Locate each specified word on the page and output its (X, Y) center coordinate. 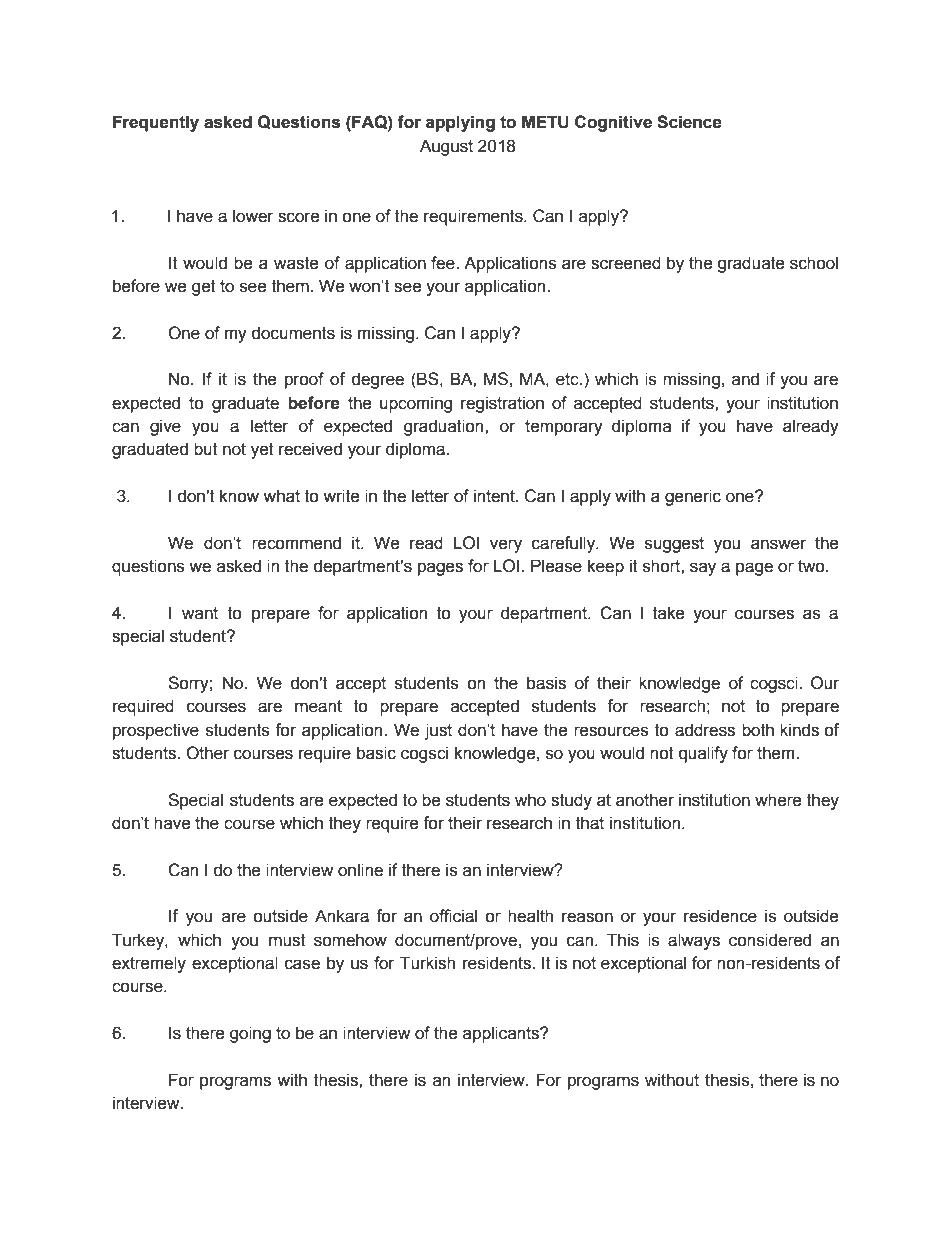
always (694, 941)
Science (689, 122)
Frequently (156, 123)
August (446, 147)
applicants (502, 1034)
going (250, 1034)
